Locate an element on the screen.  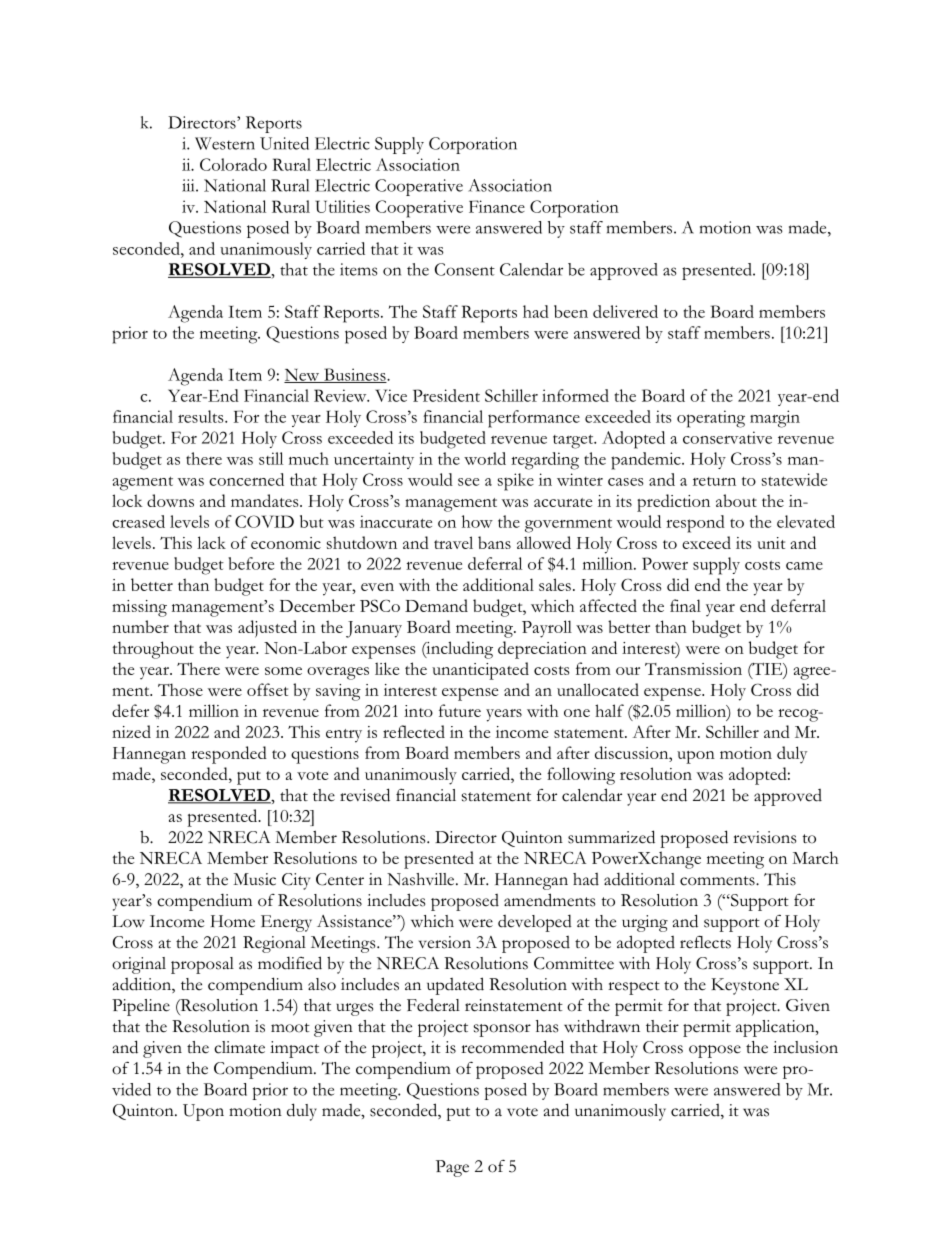
impact is located at coordinates (294, 1049).
